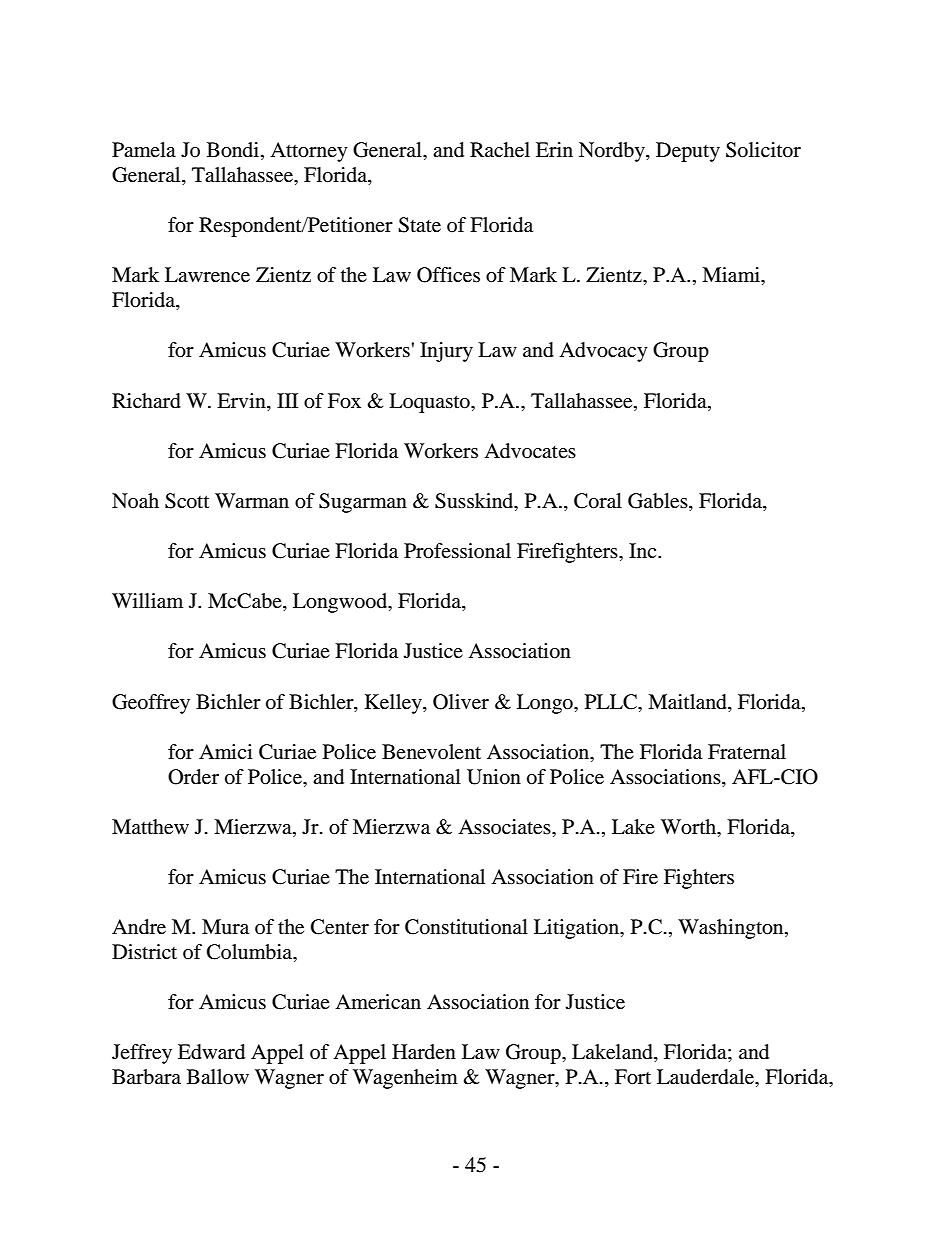  I want to click on Harden, so click(424, 1052).
